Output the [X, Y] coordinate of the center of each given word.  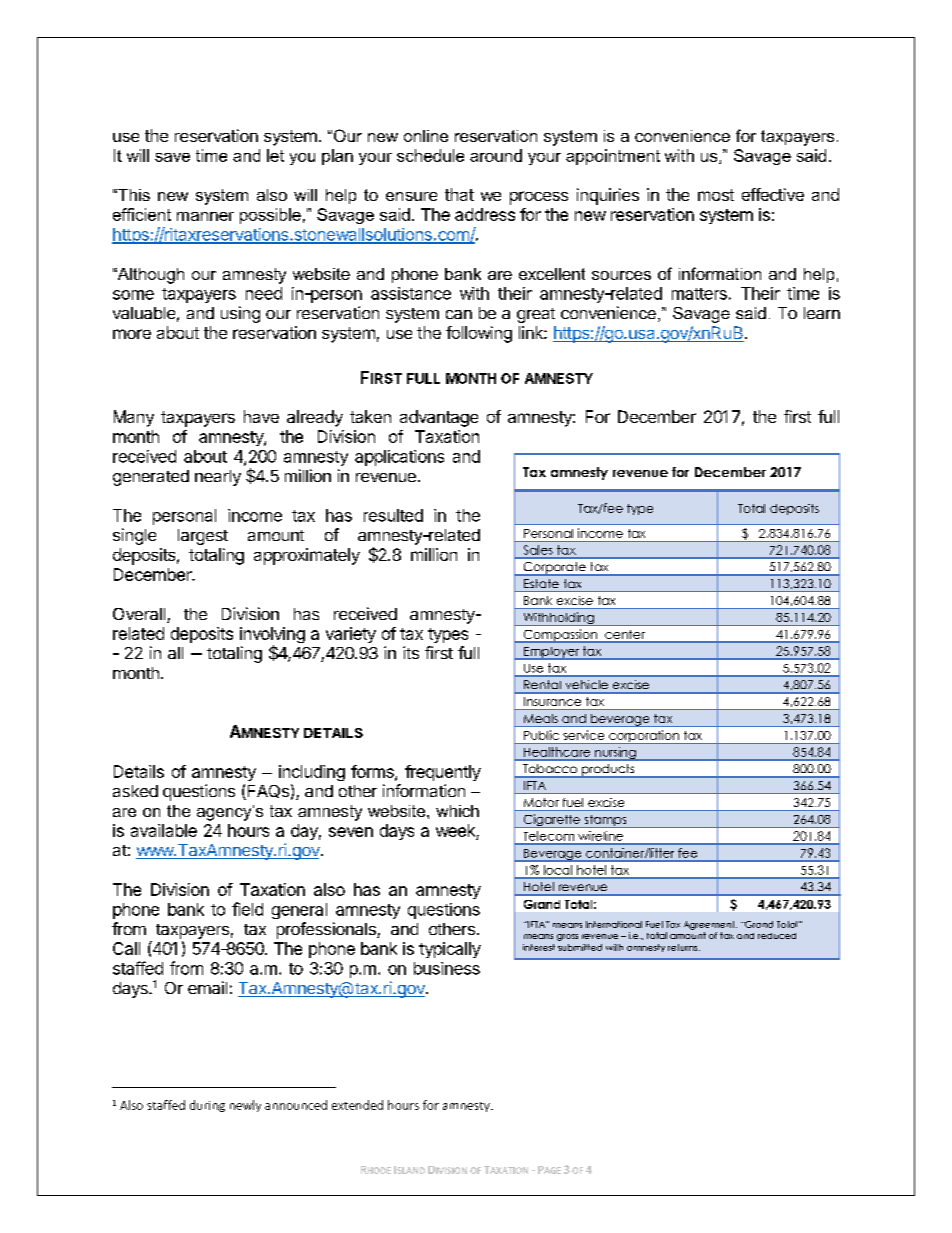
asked [135, 791]
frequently [443, 773]
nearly [218, 478]
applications [399, 458]
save [172, 157]
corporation [644, 737]
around [496, 155]
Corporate [554, 569]
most [716, 195]
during [207, 1106]
